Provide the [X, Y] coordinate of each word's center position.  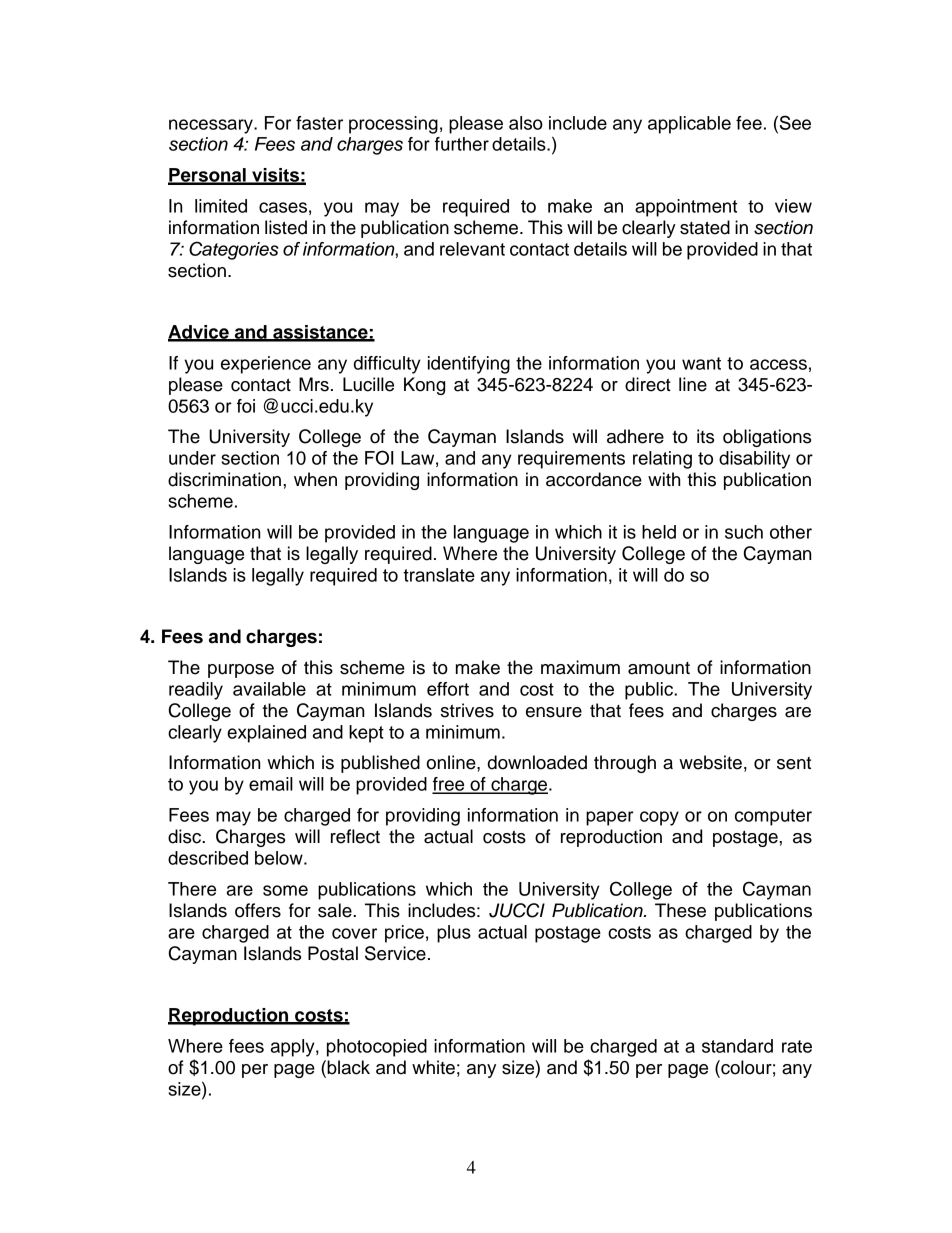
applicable [689, 125]
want [701, 363]
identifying [469, 365]
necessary [212, 126]
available [269, 689]
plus [454, 934]
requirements [571, 460]
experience [266, 365]
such [744, 532]
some [285, 890]
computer [773, 817]
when [315, 479]
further [462, 144]
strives [467, 710]
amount [659, 668]
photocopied [377, 1048]
